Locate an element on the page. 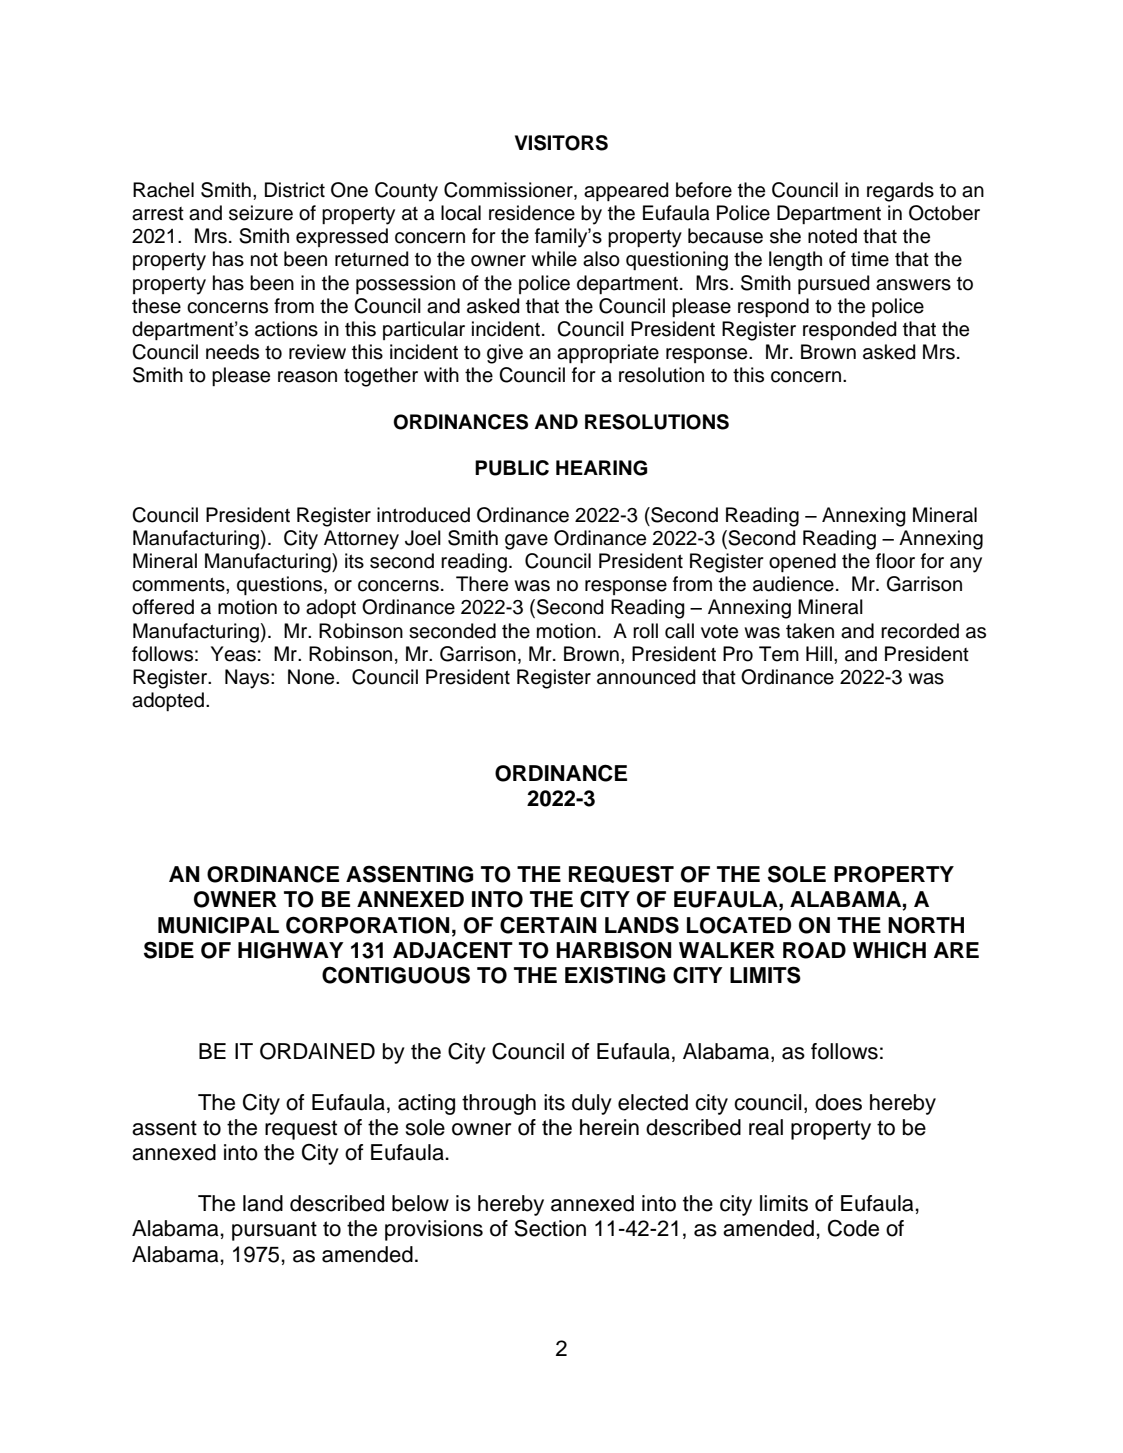  NORTH is located at coordinates (926, 925).
